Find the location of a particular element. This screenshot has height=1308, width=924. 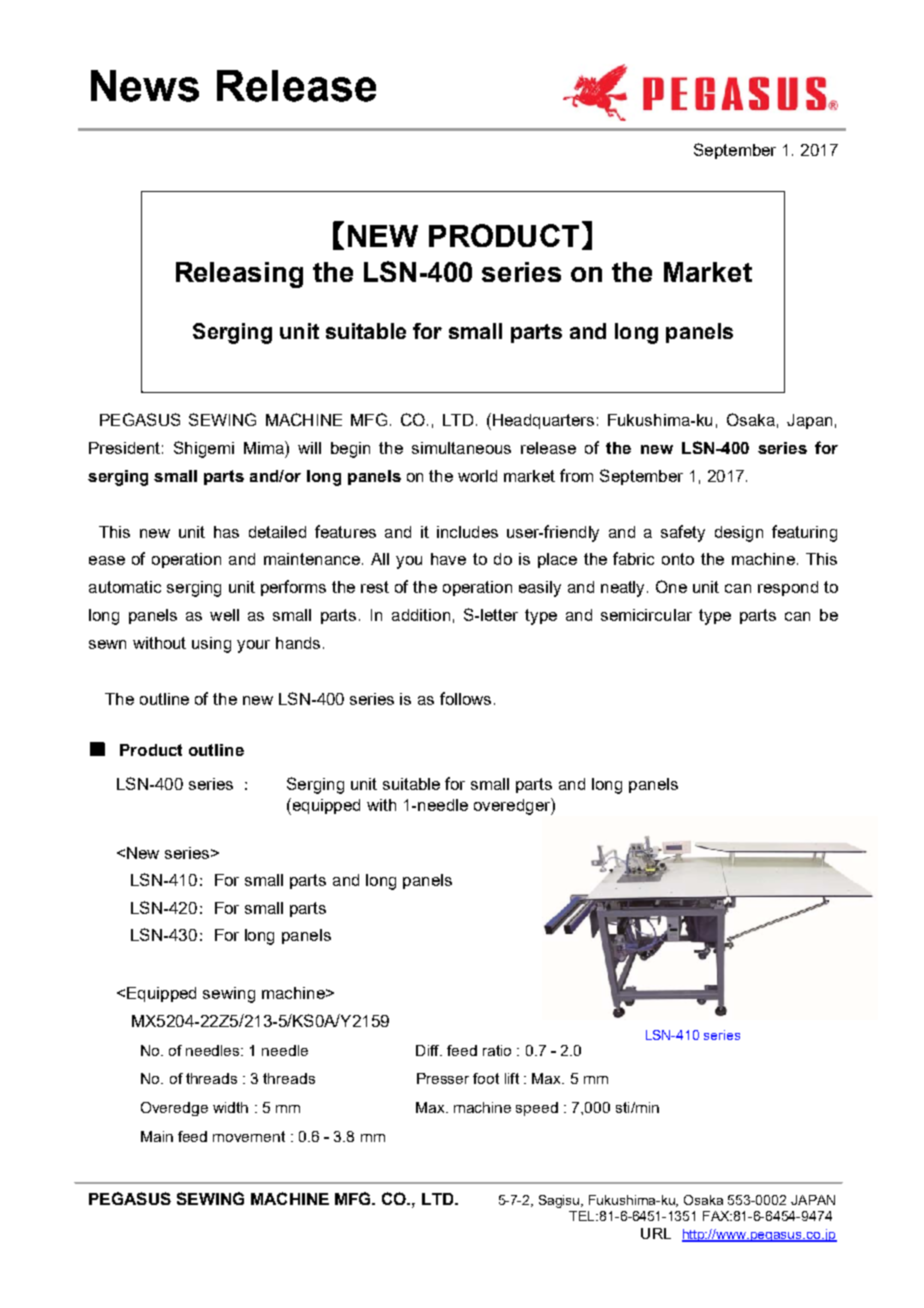

semicircular is located at coordinates (646, 615).
